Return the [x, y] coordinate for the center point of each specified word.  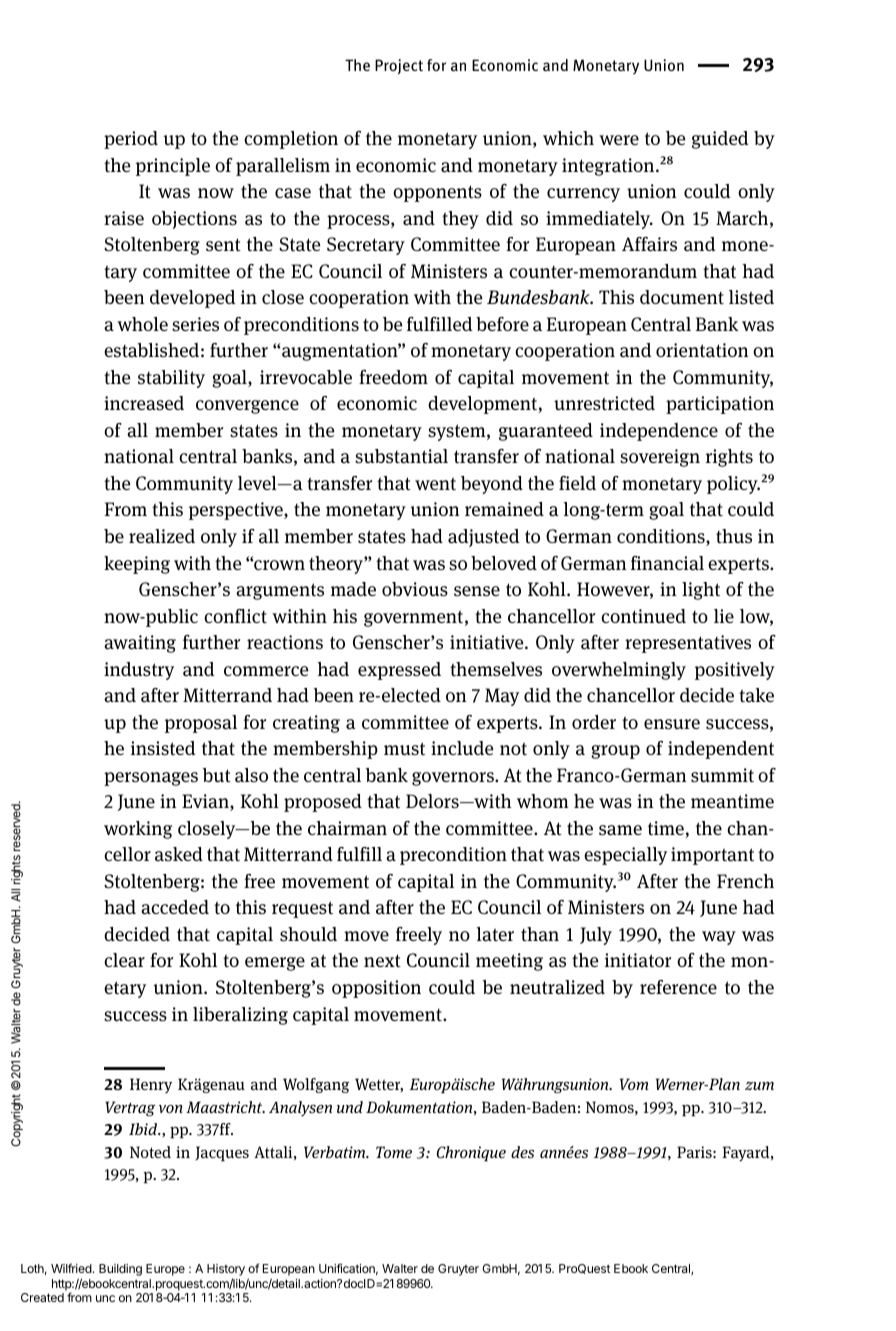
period [131, 140]
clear [124, 960]
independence [659, 432]
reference [678, 987]
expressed [399, 671]
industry [139, 671]
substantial [401, 456]
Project [399, 66]
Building [120, 1270]
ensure [672, 724]
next [382, 961]
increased [144, 403]
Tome [394, 1152]
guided [720, 140]
